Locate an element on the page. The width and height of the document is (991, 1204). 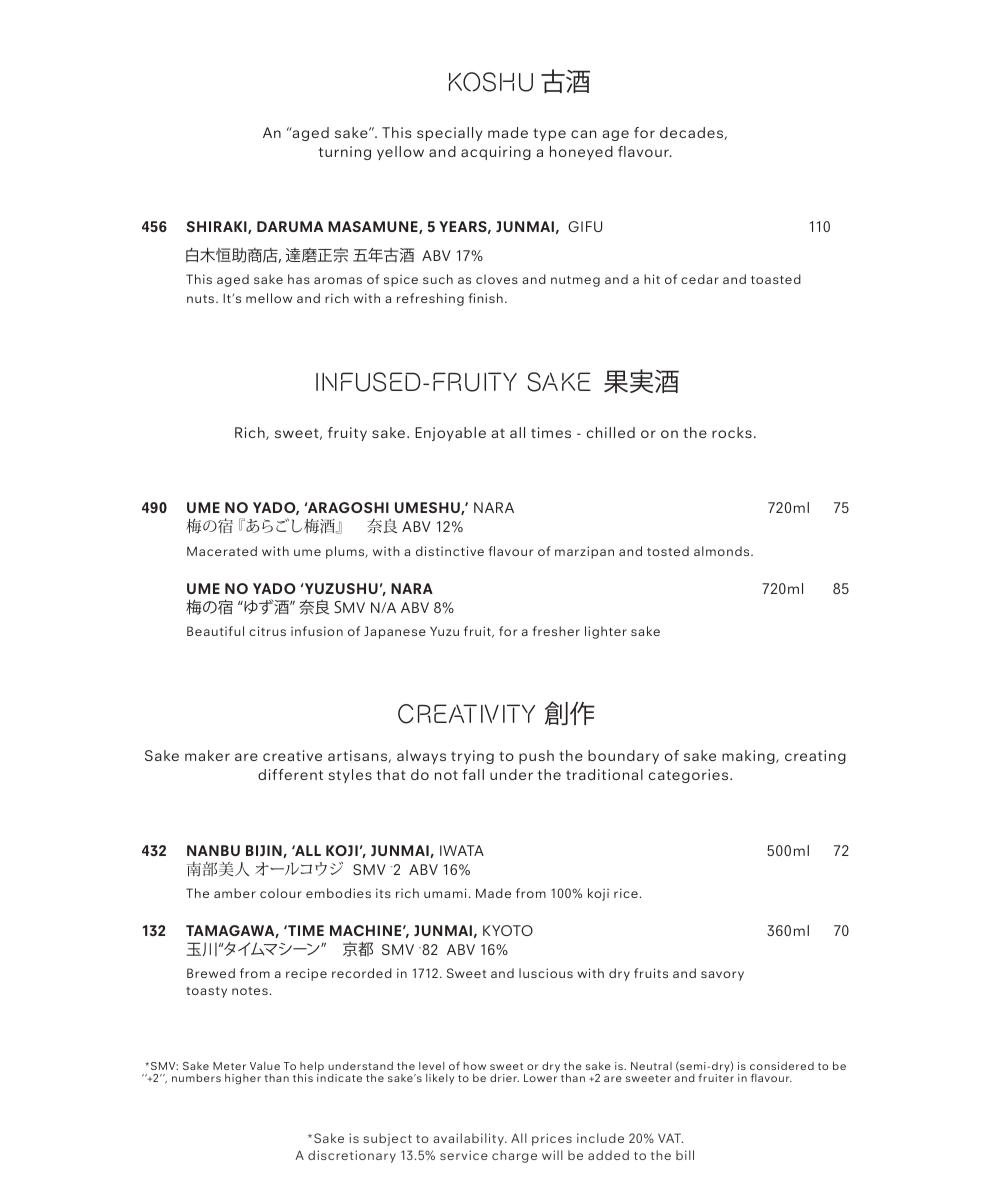
higher is located at coordinates (243, 1079).
